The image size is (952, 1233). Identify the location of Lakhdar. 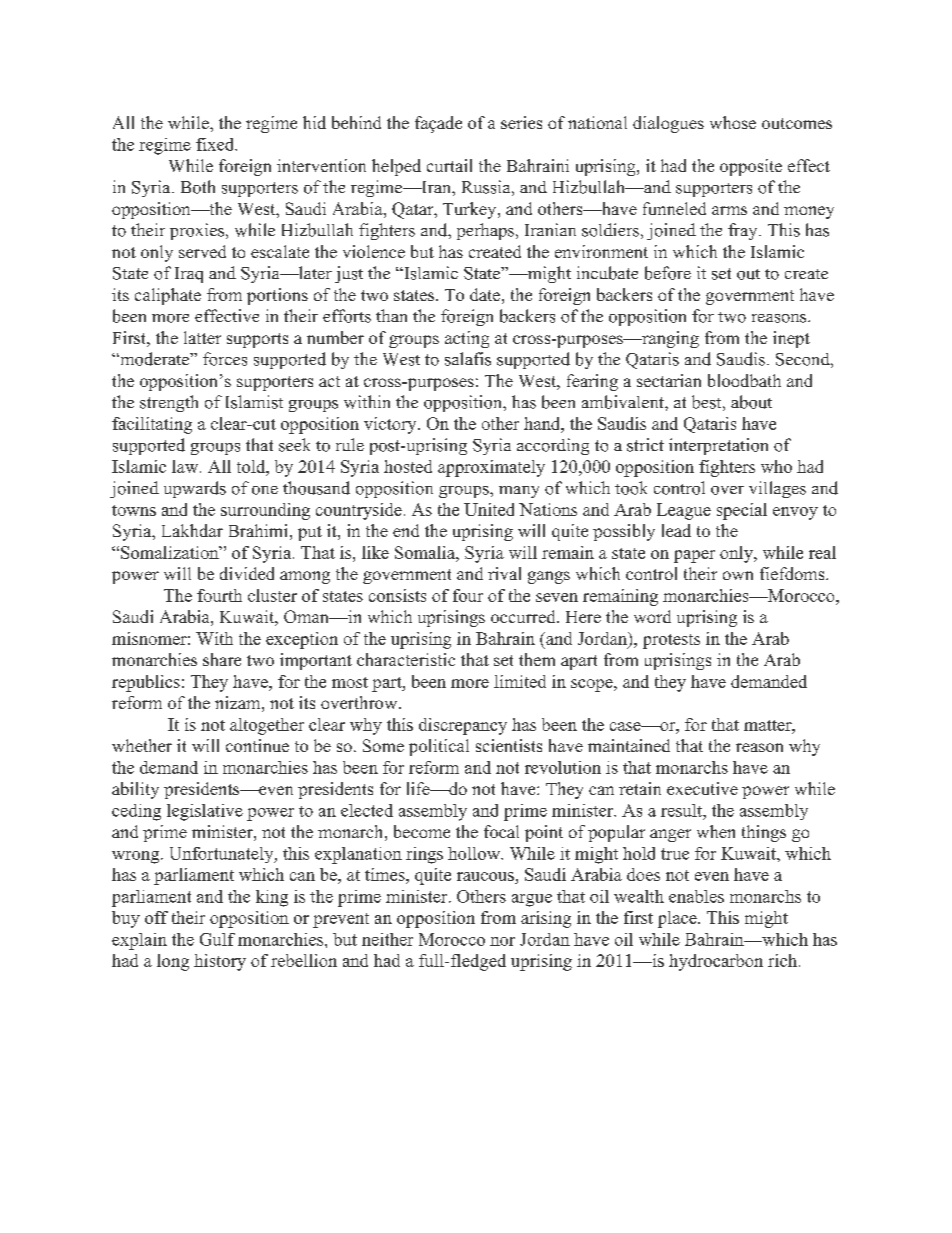
(192, 530).
